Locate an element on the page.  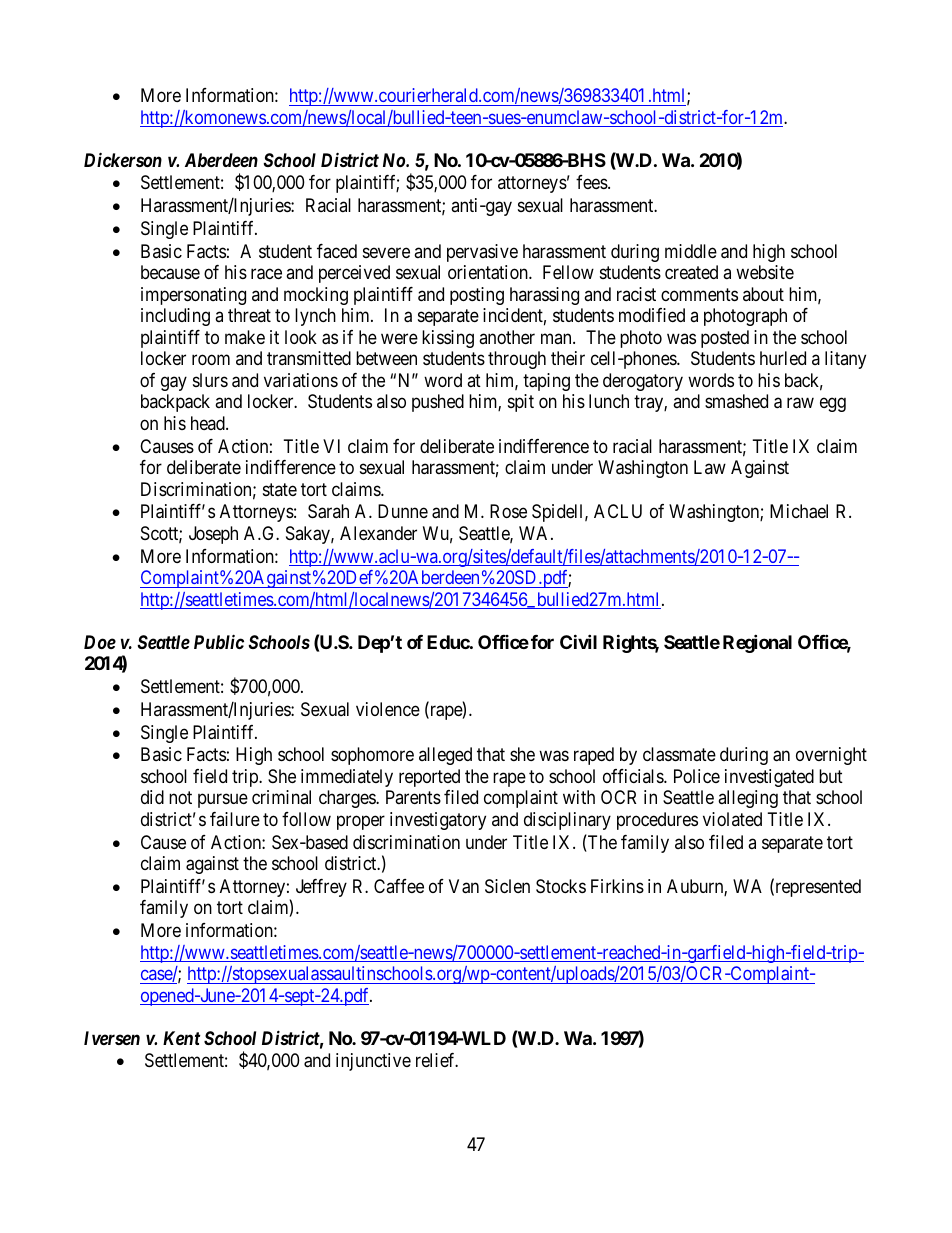
failure is located at coordinates (235, 819).
